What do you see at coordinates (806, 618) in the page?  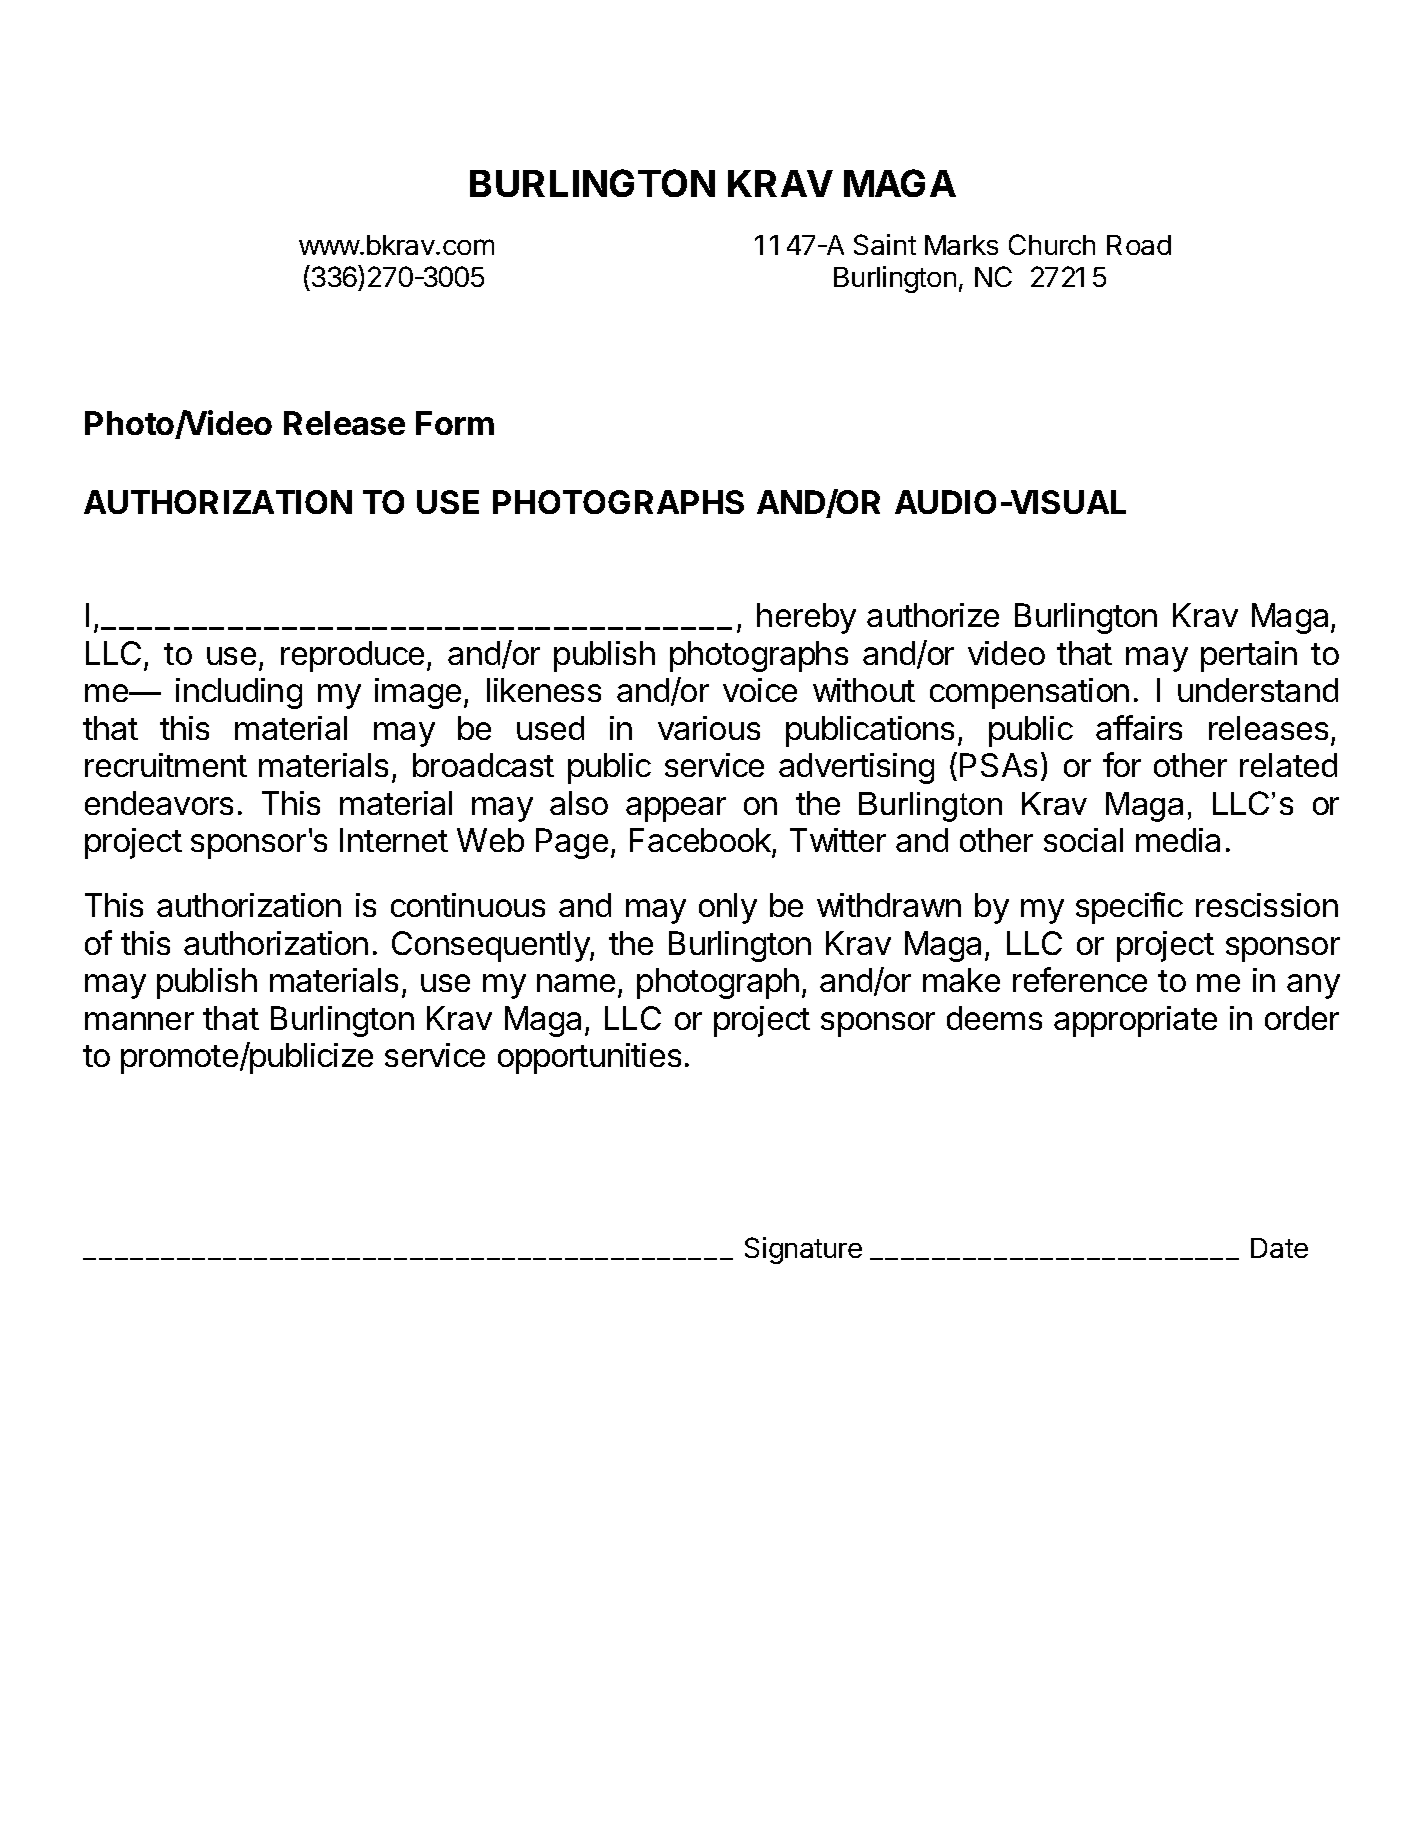 I see `hereby` at bounding box center [806, 618].
